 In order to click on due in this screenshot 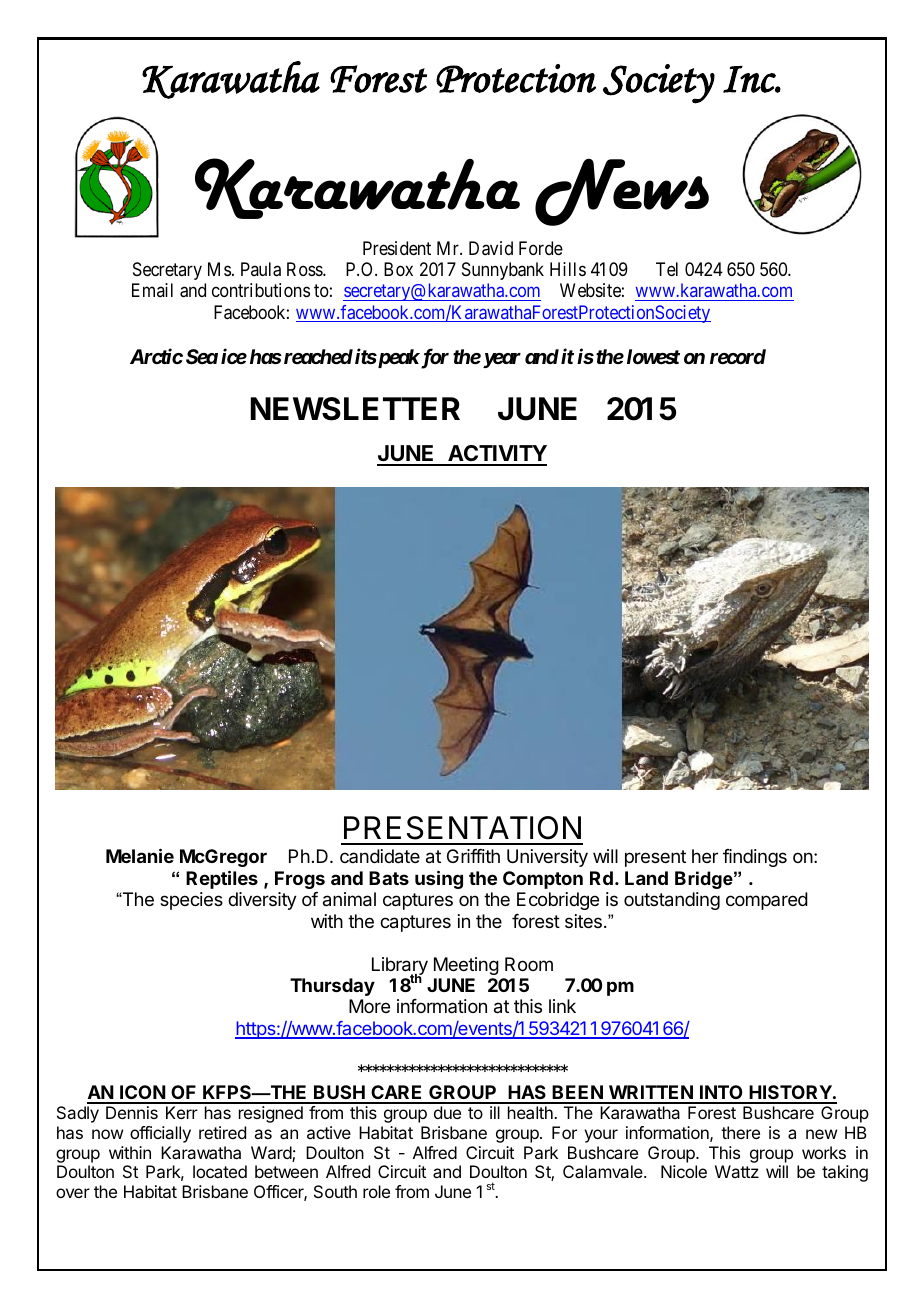, I will do `click(447, 1112)`.
